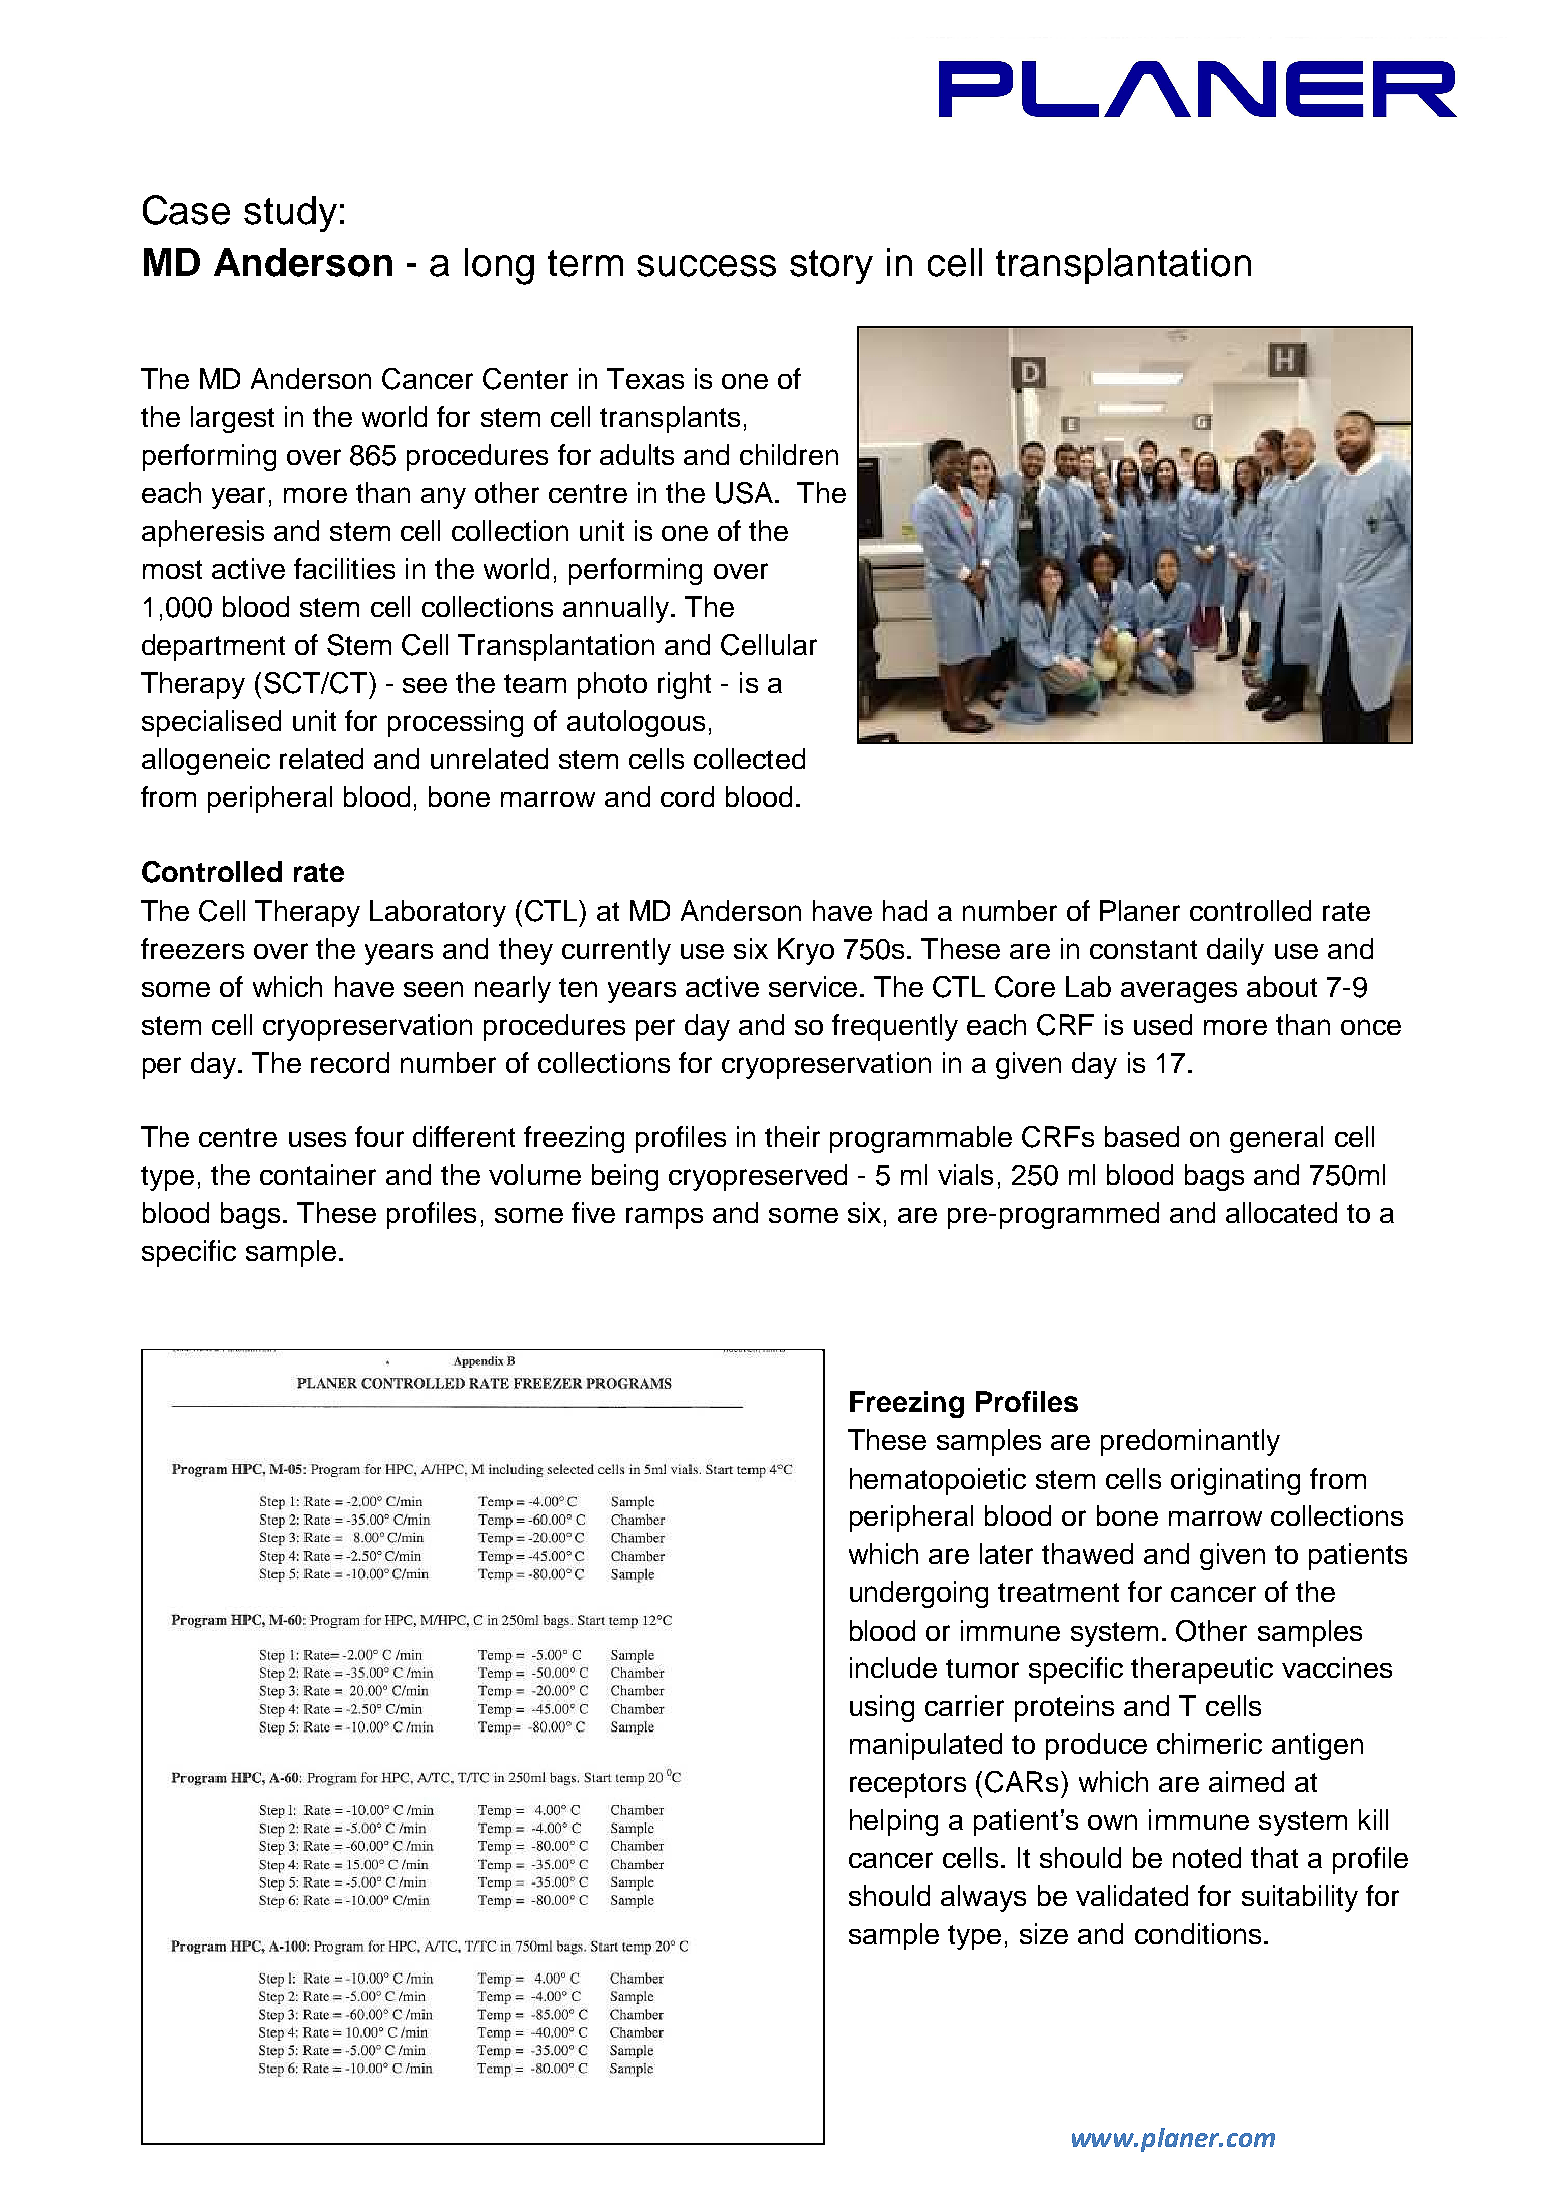 The image size is (1553, 2198). Describe the element at coordinates (1207, 1857) in the page. I see `noted` at that location.
